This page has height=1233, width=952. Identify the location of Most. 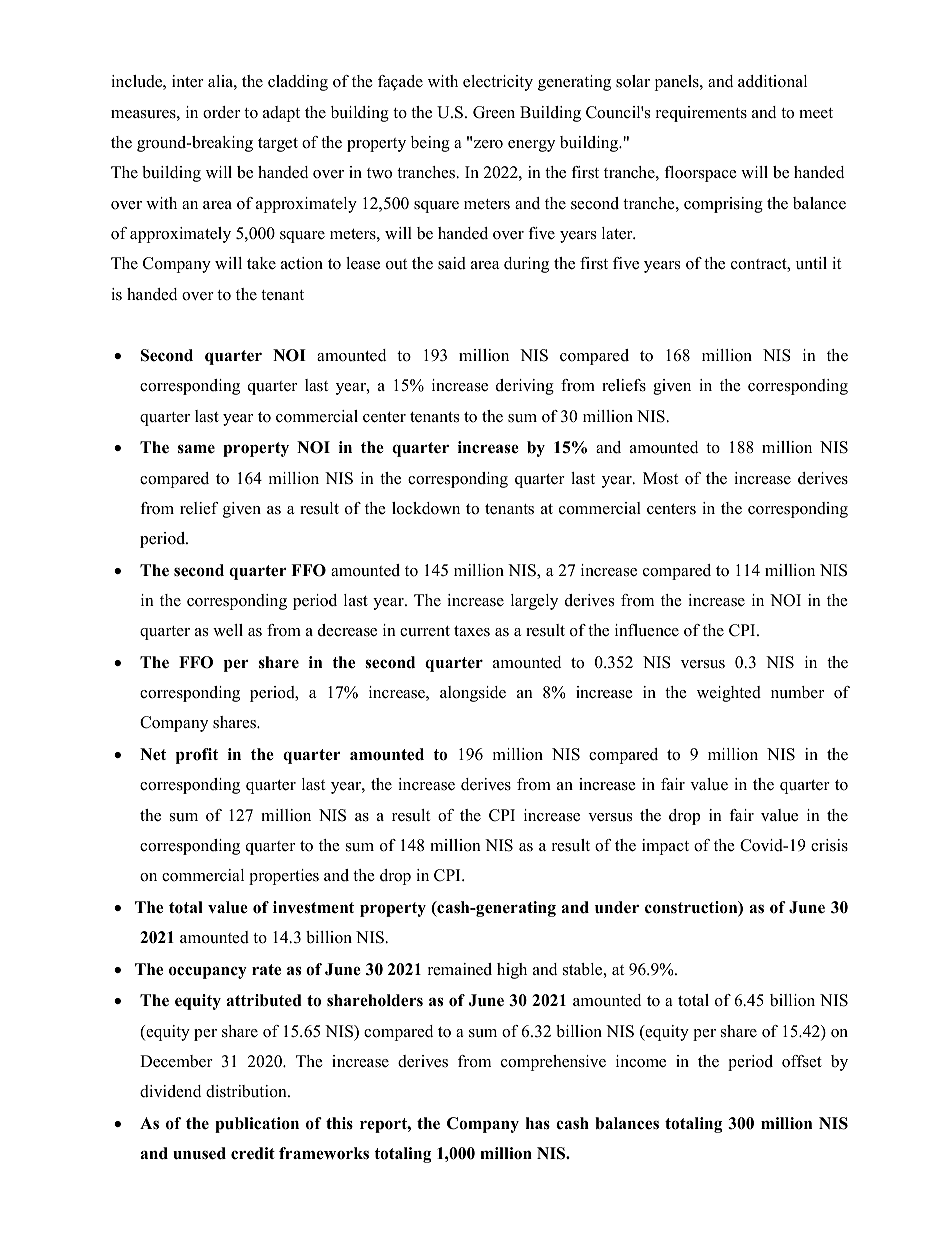
(660, 478).
